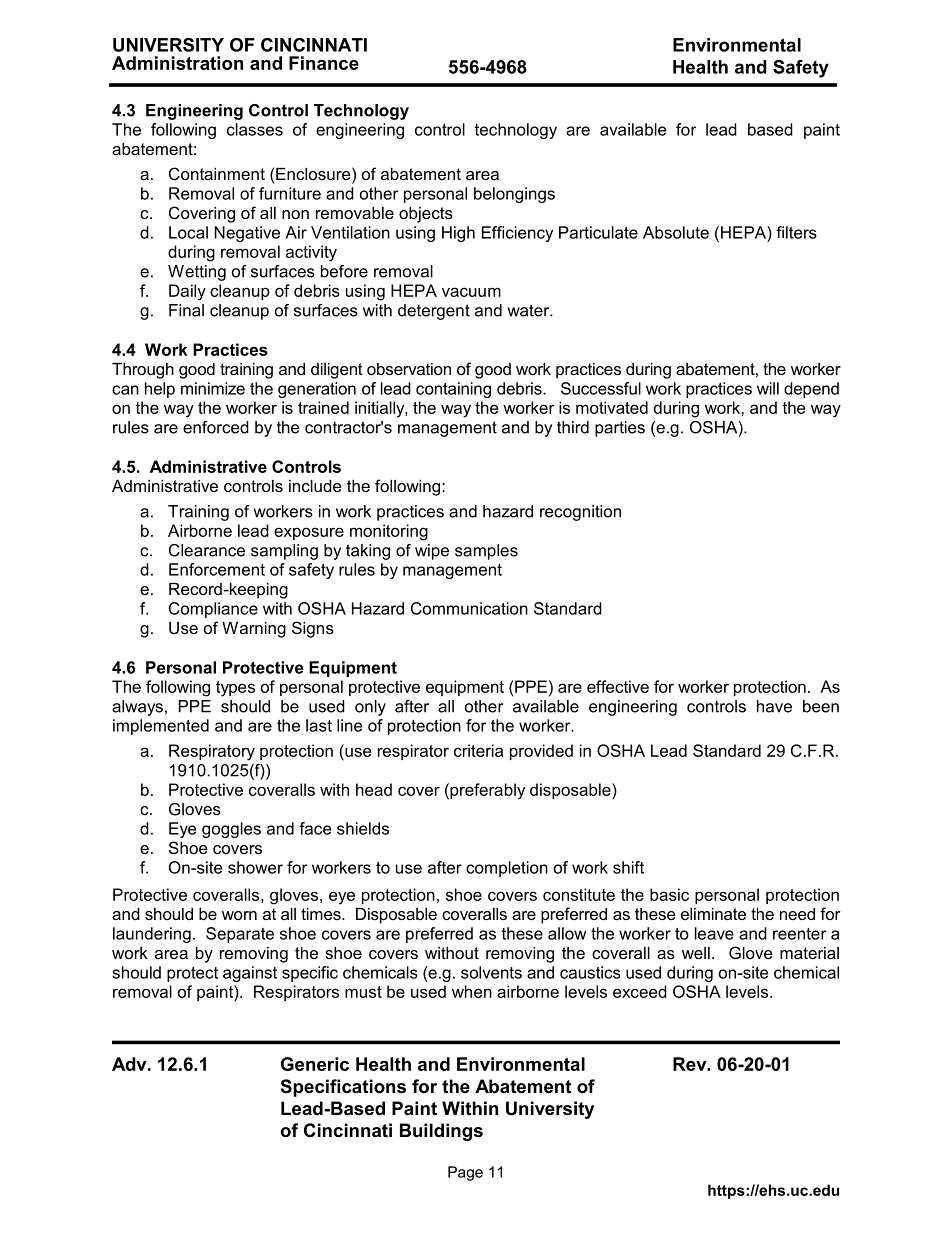 This image has height=1233, width=952. Describe the element at coordinates (796, 232) in the image. I see `filters` at that location.
